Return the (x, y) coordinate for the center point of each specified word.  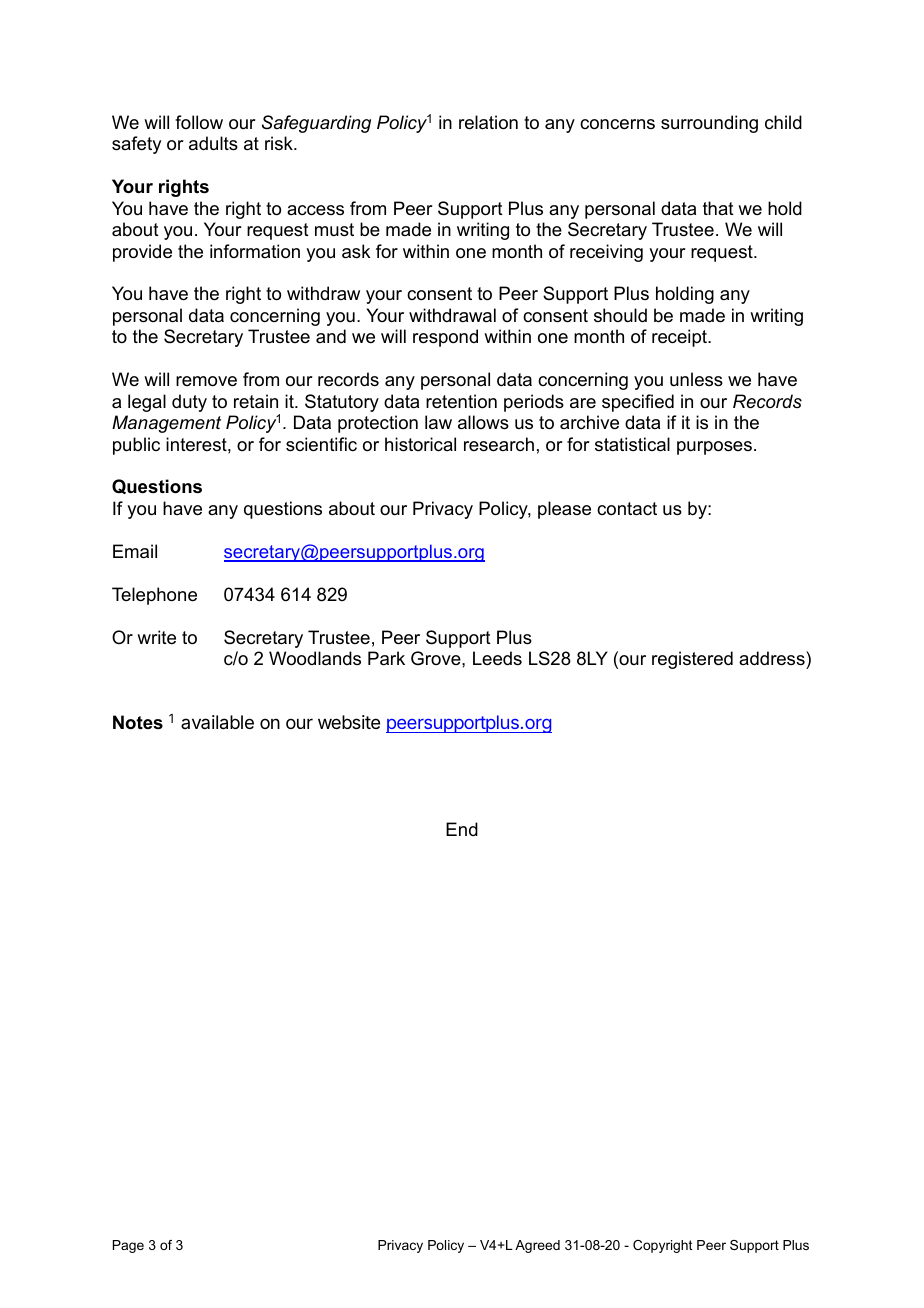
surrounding (709, 124)
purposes (714, 448)
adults (213, 143)
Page (128, 1246)
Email (135, 551)
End (462, 829)
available (217, 722)
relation (488, 122)
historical (420, 444)
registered (692, 660)
